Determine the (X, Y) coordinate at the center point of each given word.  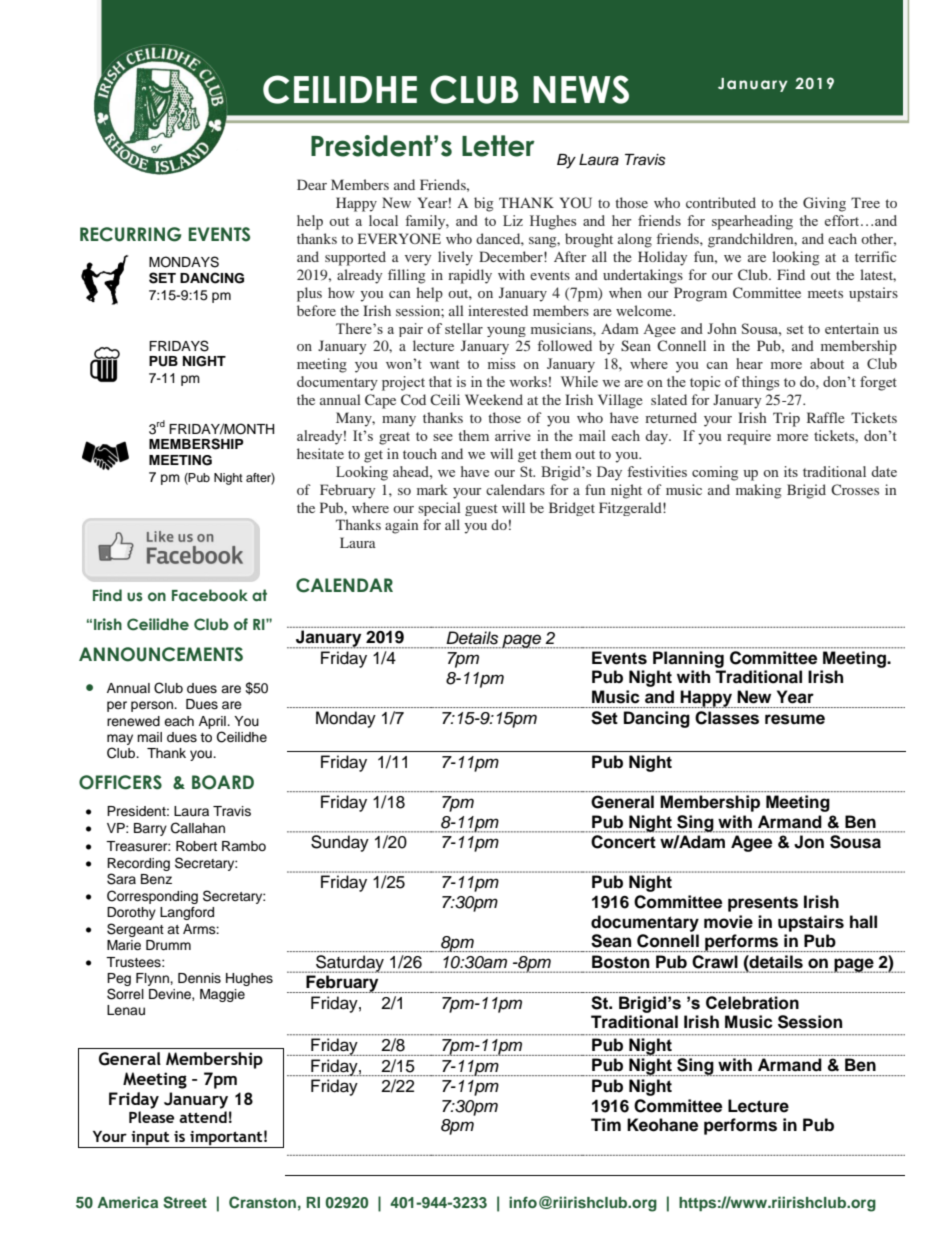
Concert (623, 842)
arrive (513, 435)
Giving (824, 204)
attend (203, 1117)
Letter (498, 146)
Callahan (198, 828)
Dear (312, 184)
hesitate (320, 453)
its (791, 471)
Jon (809, 842)
